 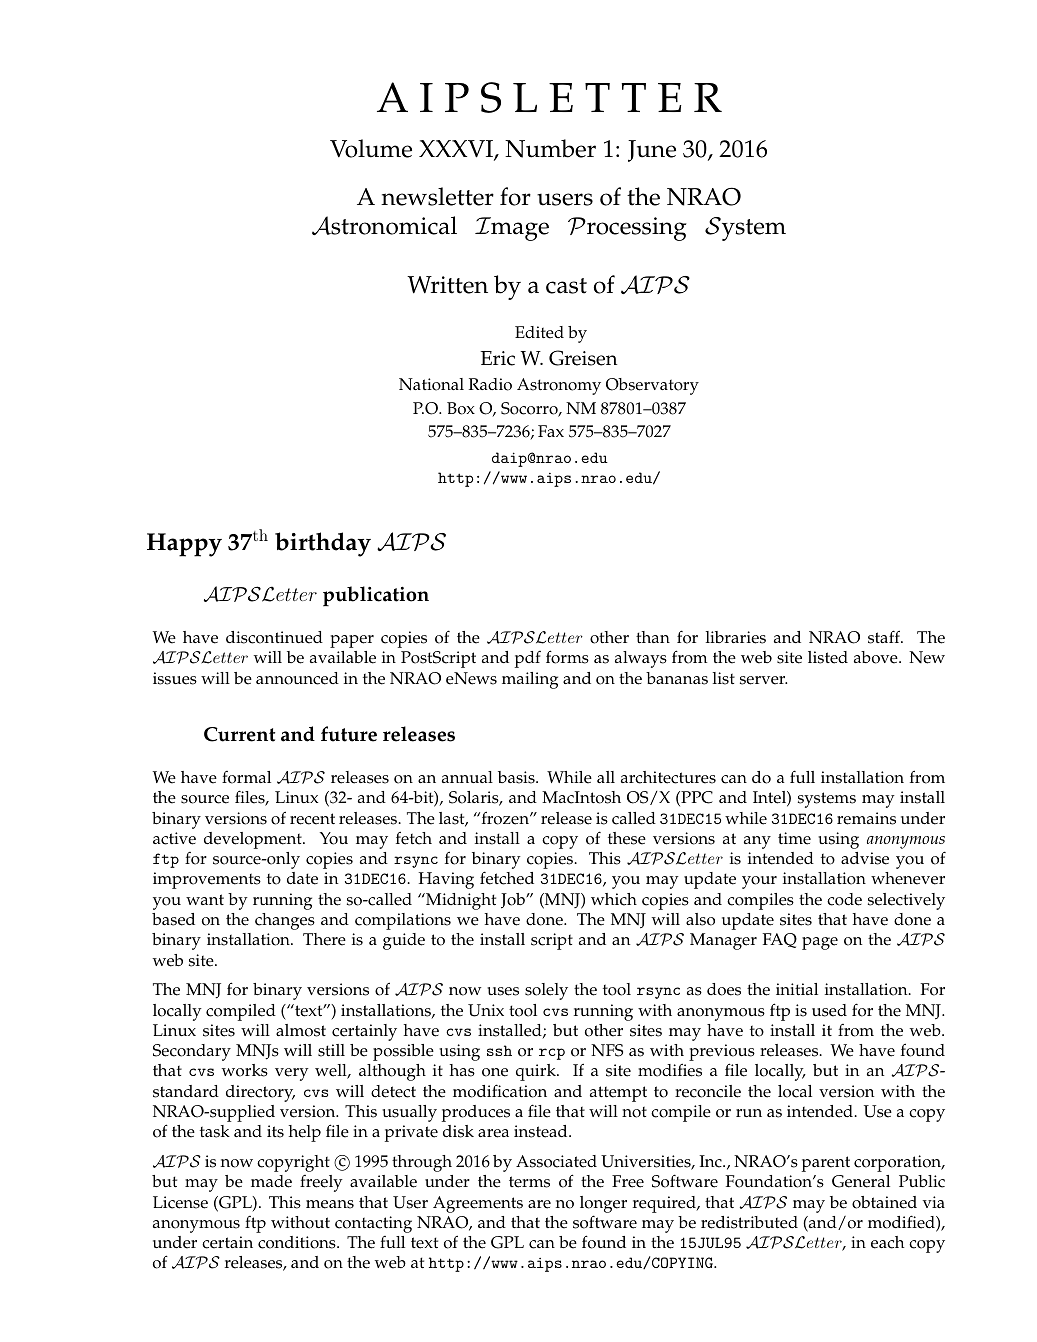 I want to click on June, so click(x=652, y=151).
